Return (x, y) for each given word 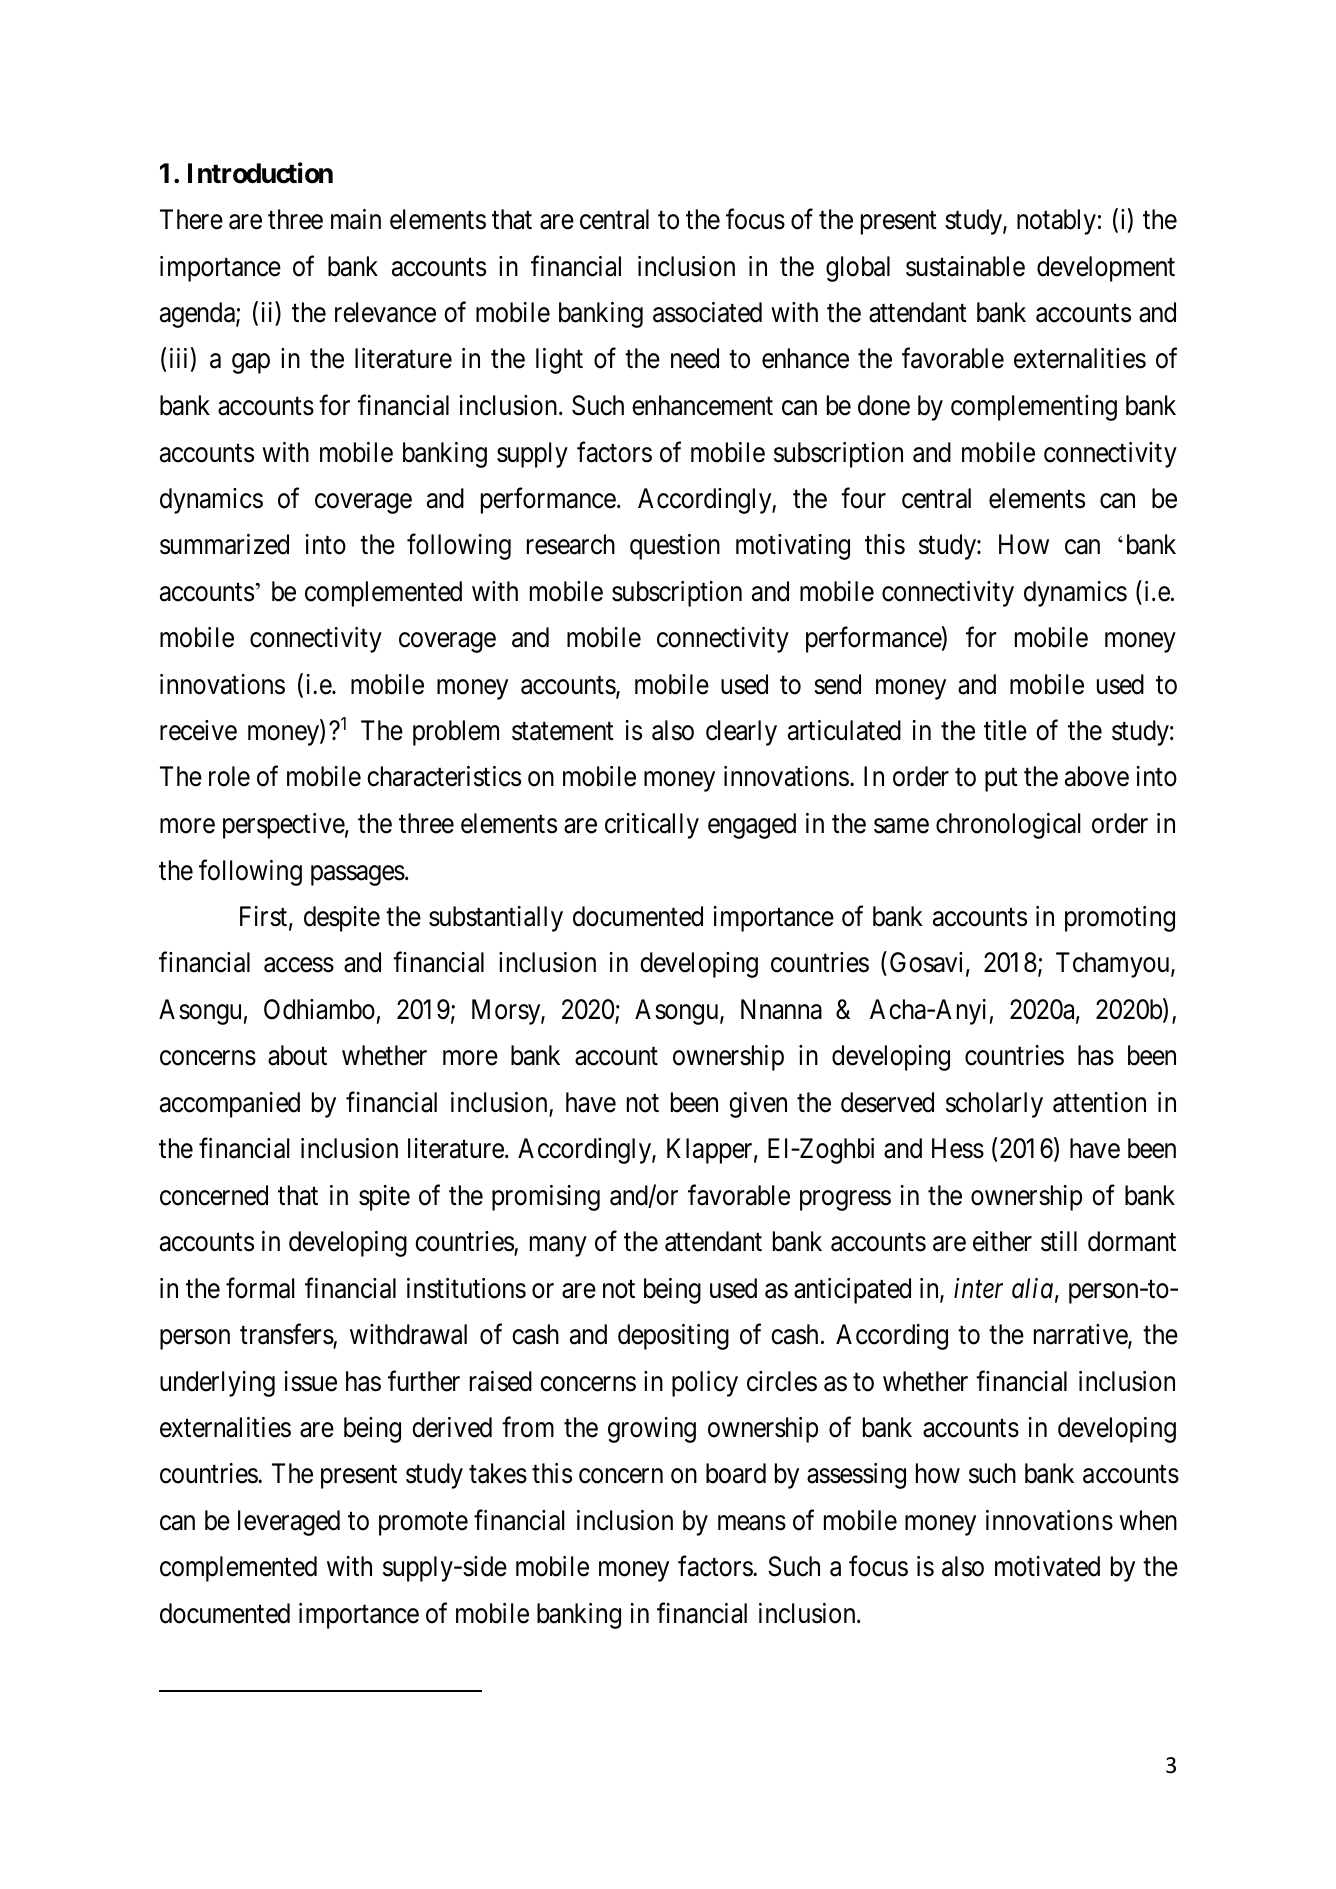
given (758, 1105)
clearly (741, 733)
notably (1056, 222)
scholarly (994, 1105)
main (356, 219)
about (297, 1055)
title (1005, 730)
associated (707, 312)
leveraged (289, 1523)
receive (198, 730)
